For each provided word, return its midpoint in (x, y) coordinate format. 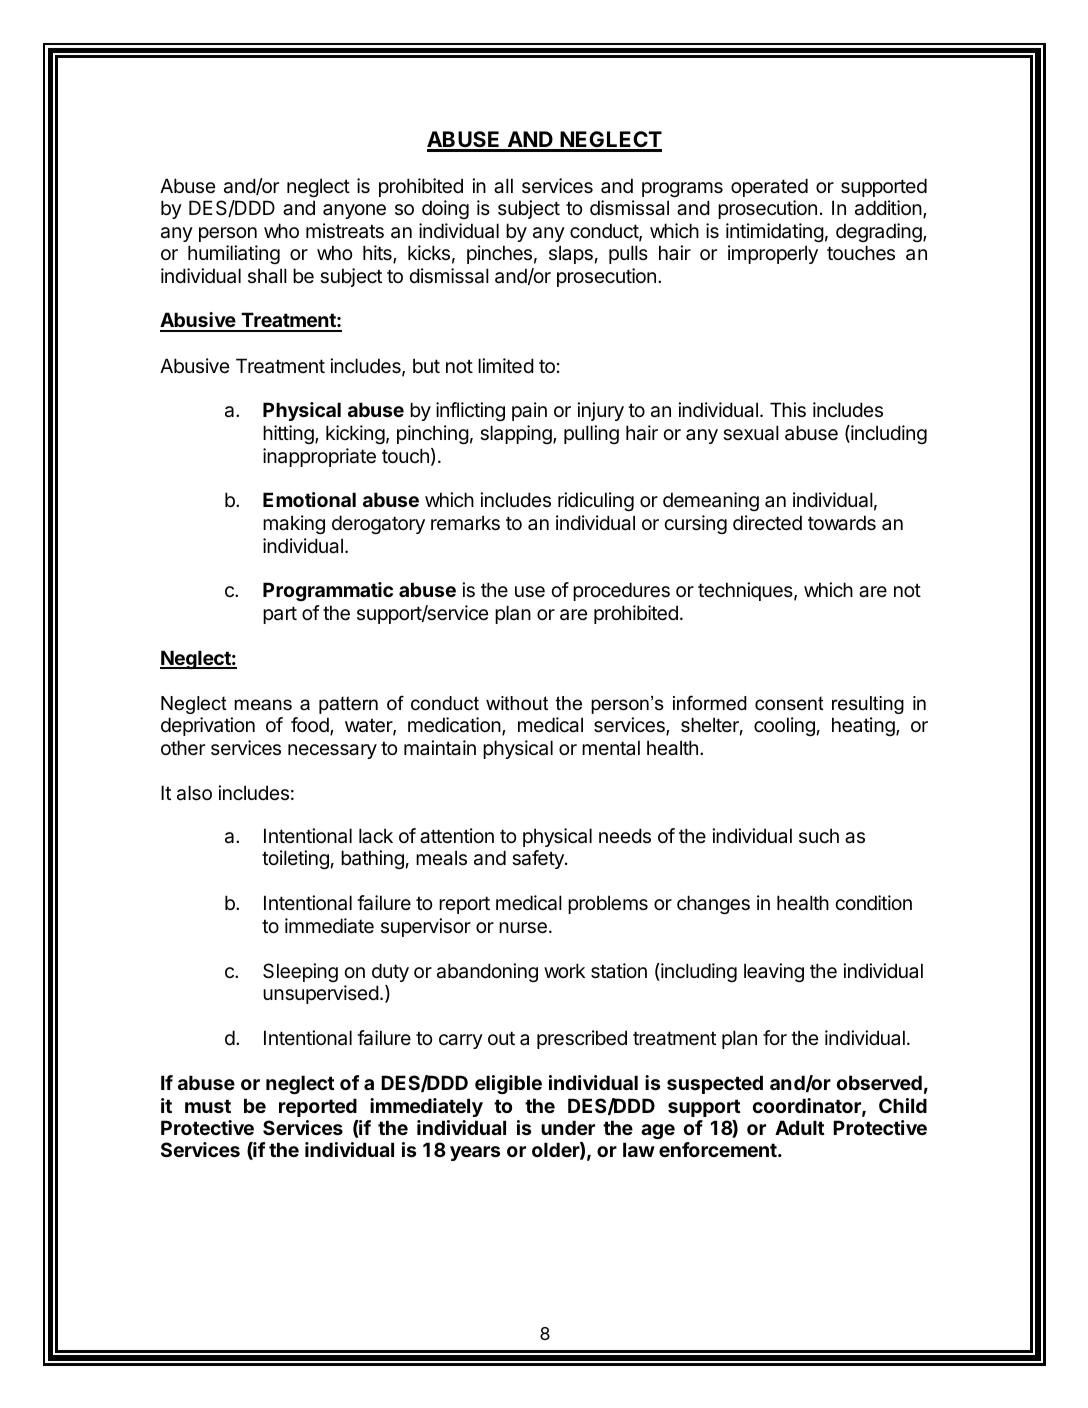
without (517, 703)
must (208, 1106)
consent (789, 703)
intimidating (775, 232)
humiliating (234, 254)
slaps (571, 254)
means (263, 705)
